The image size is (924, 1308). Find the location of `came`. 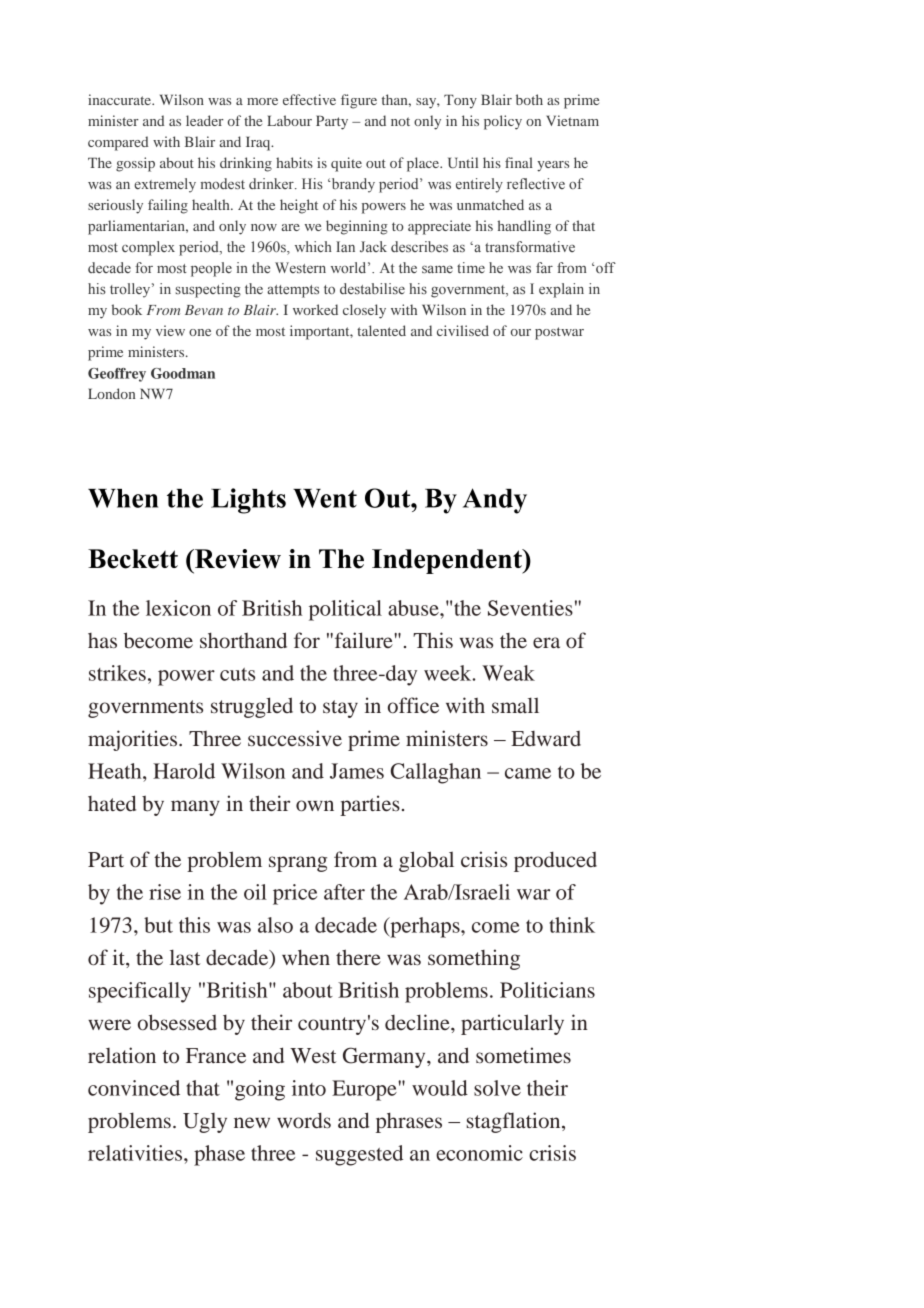

came is located at coordinates (528, 773).
